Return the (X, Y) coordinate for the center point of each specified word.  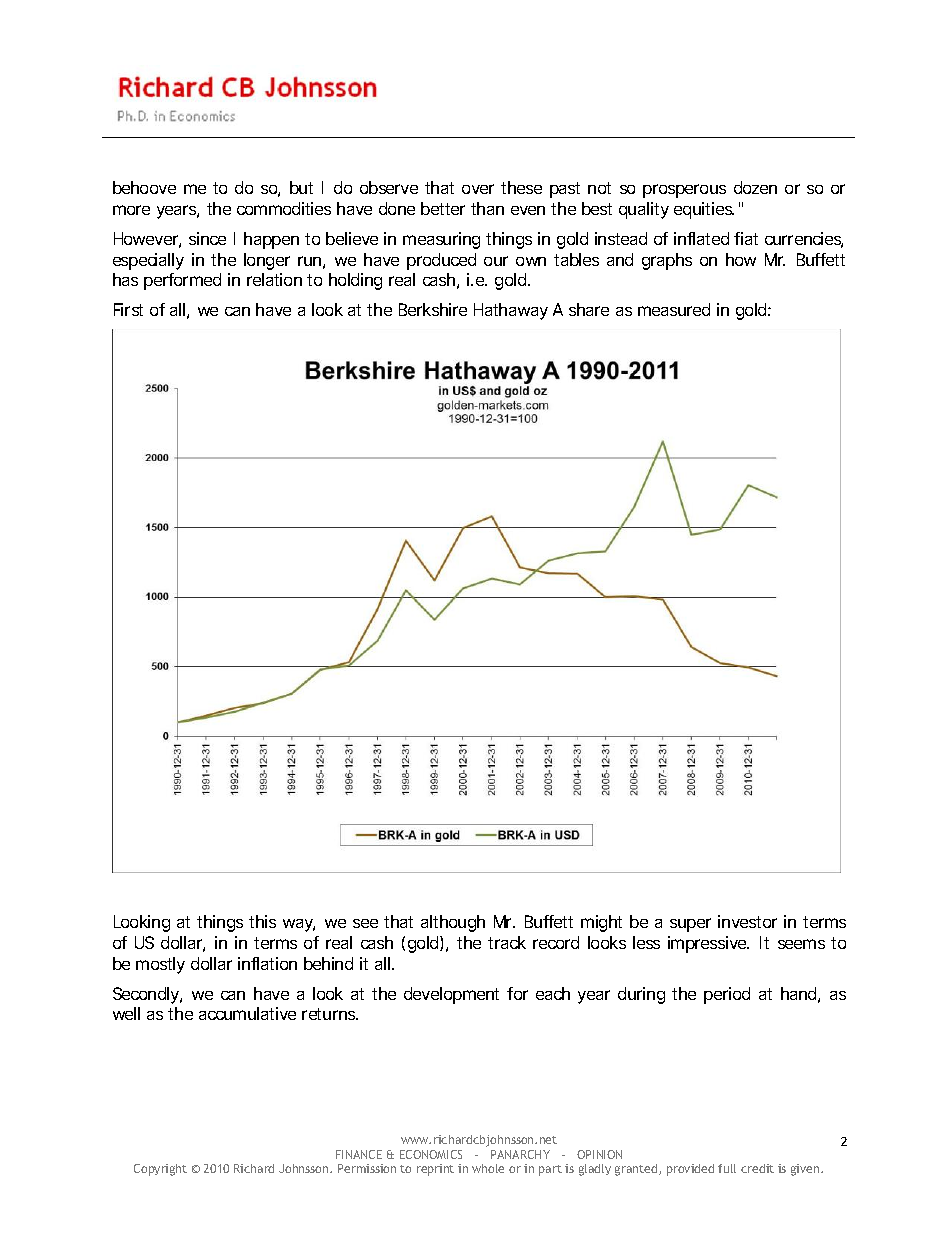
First (128, 309)
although (453, 923)
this (262, 921)
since (207, 238)
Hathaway (511, 311)
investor (747, 921)
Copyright (160, 1170)
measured (674, 309)
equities (704, 210)
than (487, 208)
